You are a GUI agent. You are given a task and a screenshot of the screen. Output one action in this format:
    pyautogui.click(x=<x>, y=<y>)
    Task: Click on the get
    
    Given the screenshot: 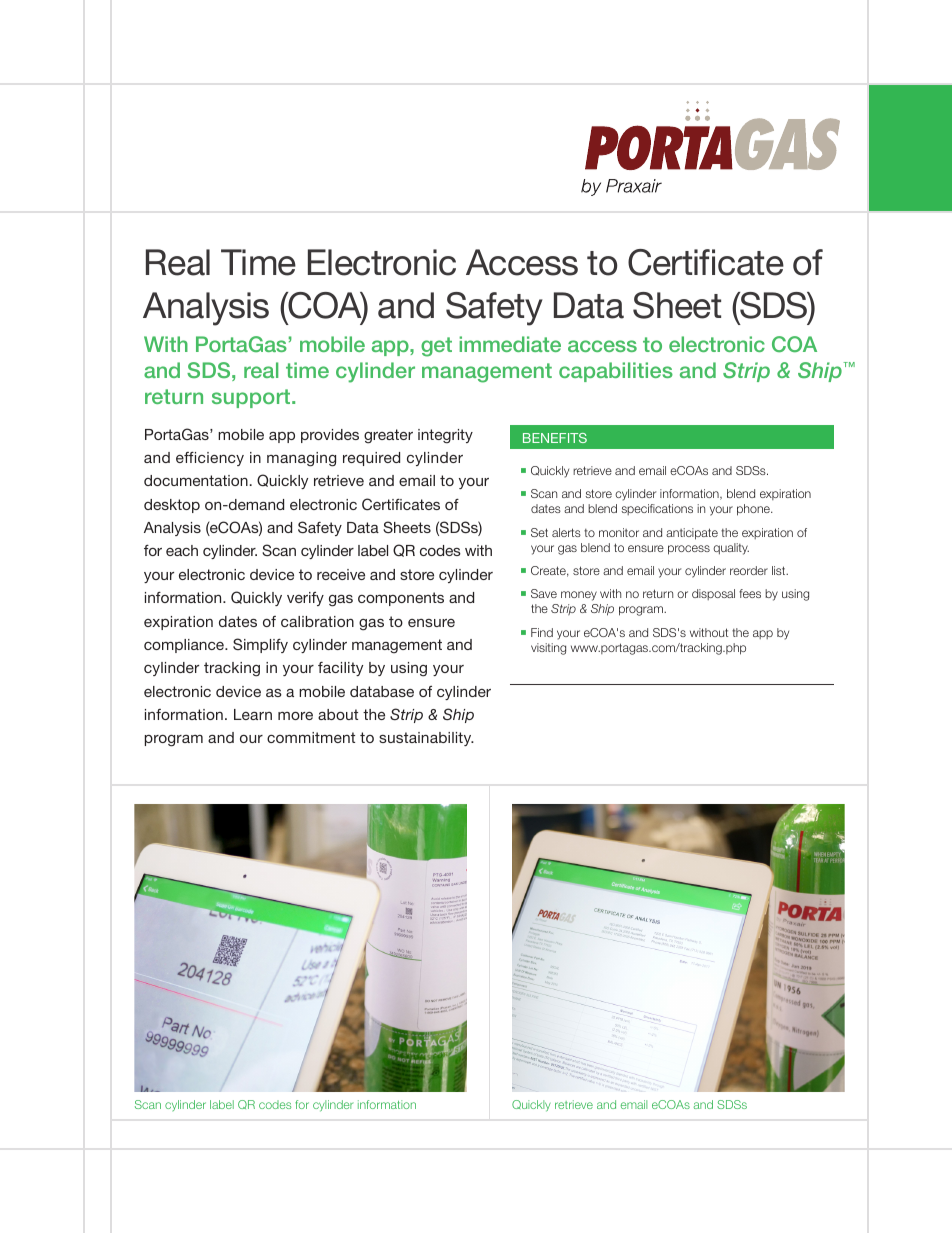 What is the action you would take?
    pyautogui.click(x=436, y=347)
